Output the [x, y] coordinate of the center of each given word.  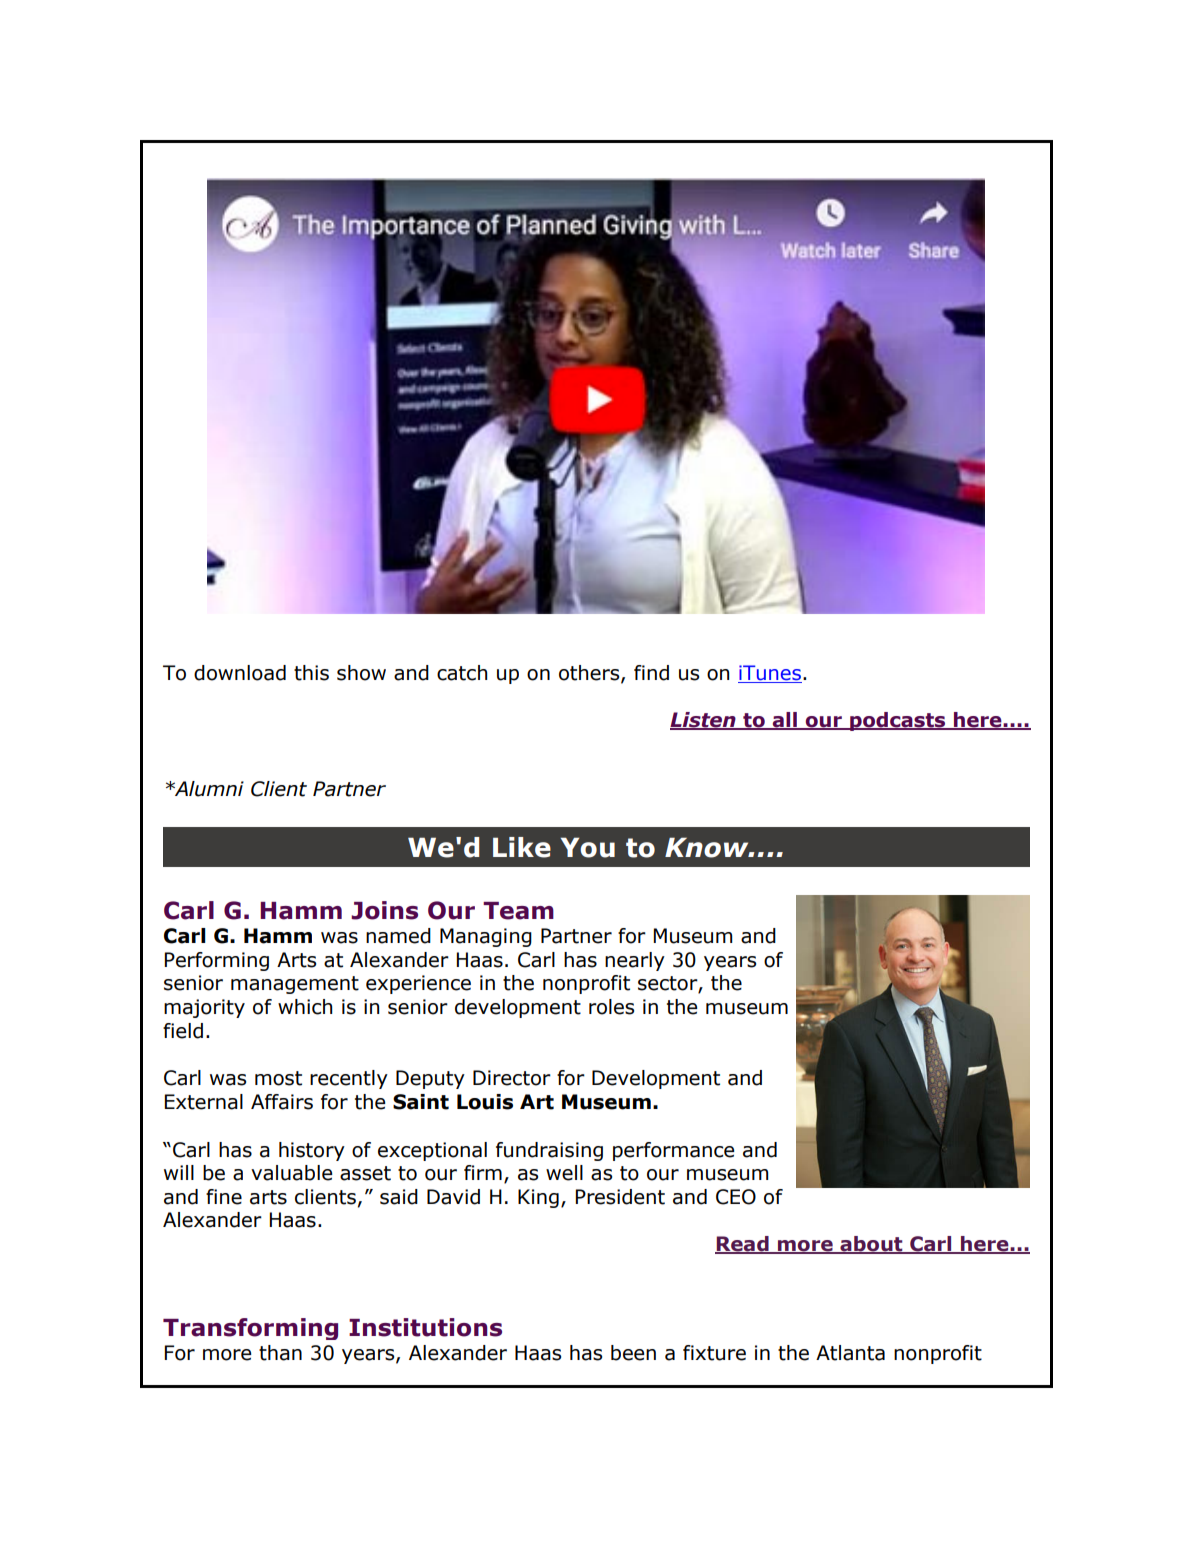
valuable [292, 1173]
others [590, 674]
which [305, 1007]
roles [611, 1007]
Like [522, 847]
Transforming [250, 1329]
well [564, 1173]
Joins [384, 910]
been [633, 1353]
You [588, 847]
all [784, 720]
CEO [736, 1197]
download [240, 673]
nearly [635, 961]
